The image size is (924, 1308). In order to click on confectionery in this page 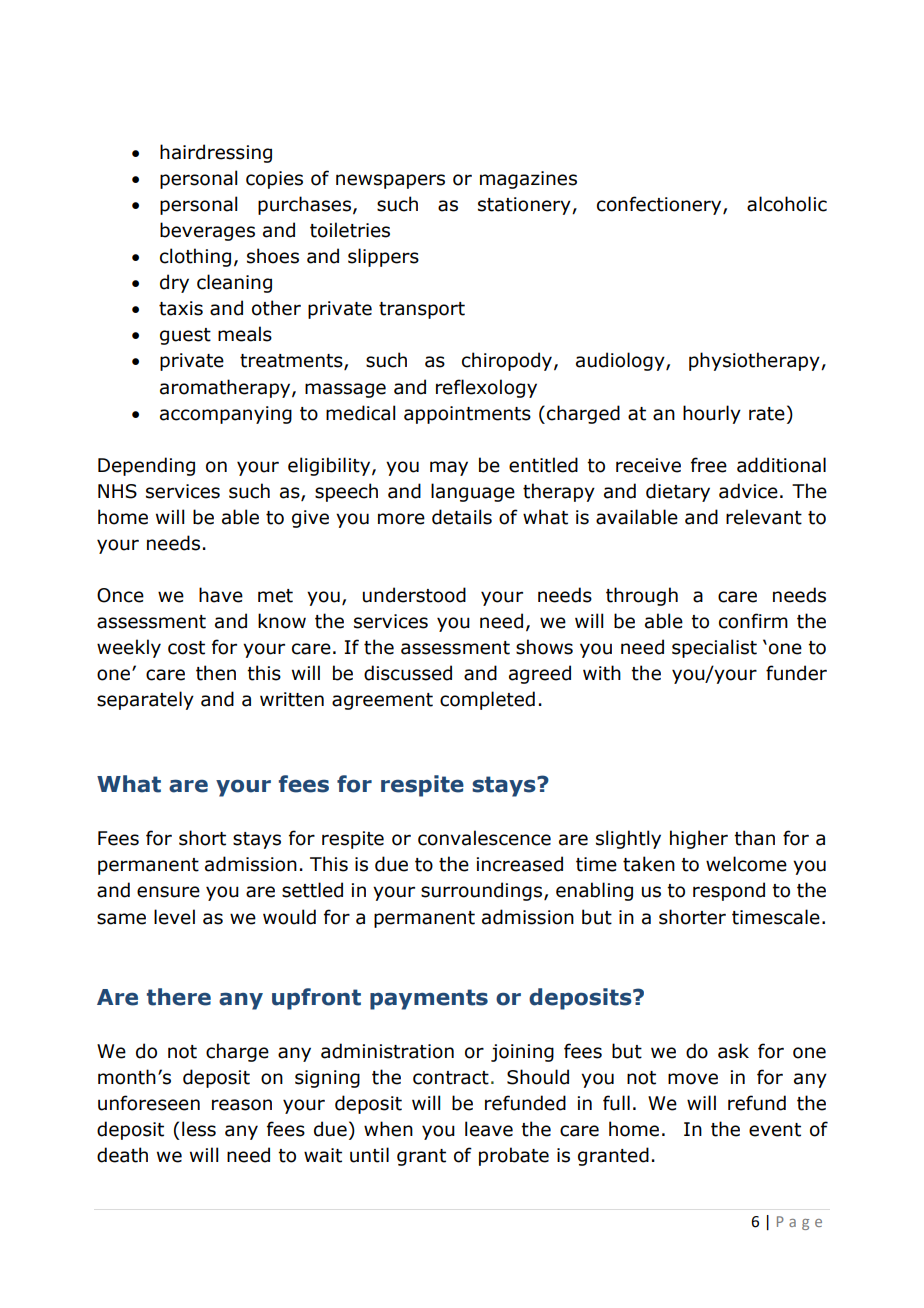, I will do `click(660, 205)`.
